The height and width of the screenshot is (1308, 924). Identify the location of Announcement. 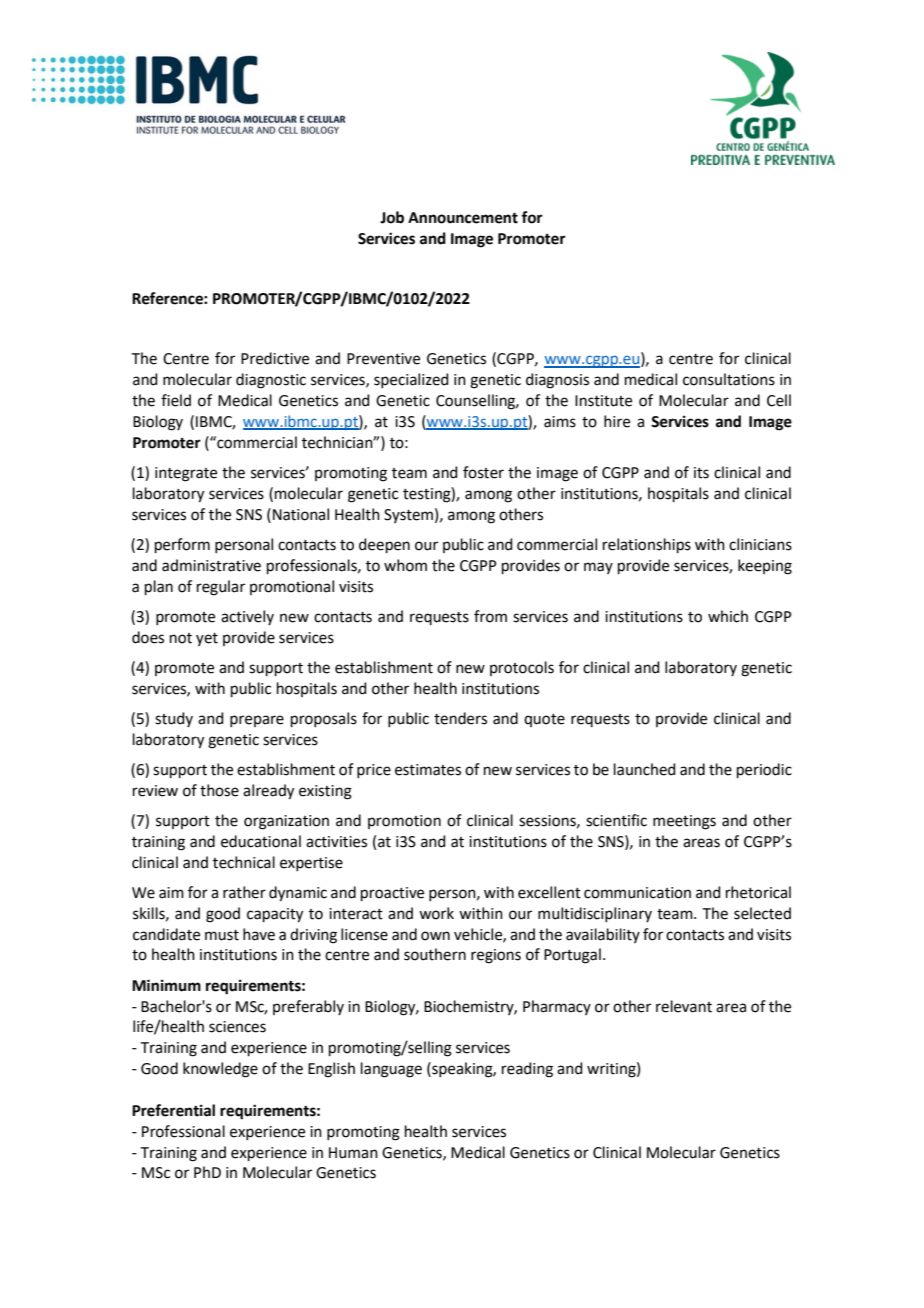
(463, 218).
